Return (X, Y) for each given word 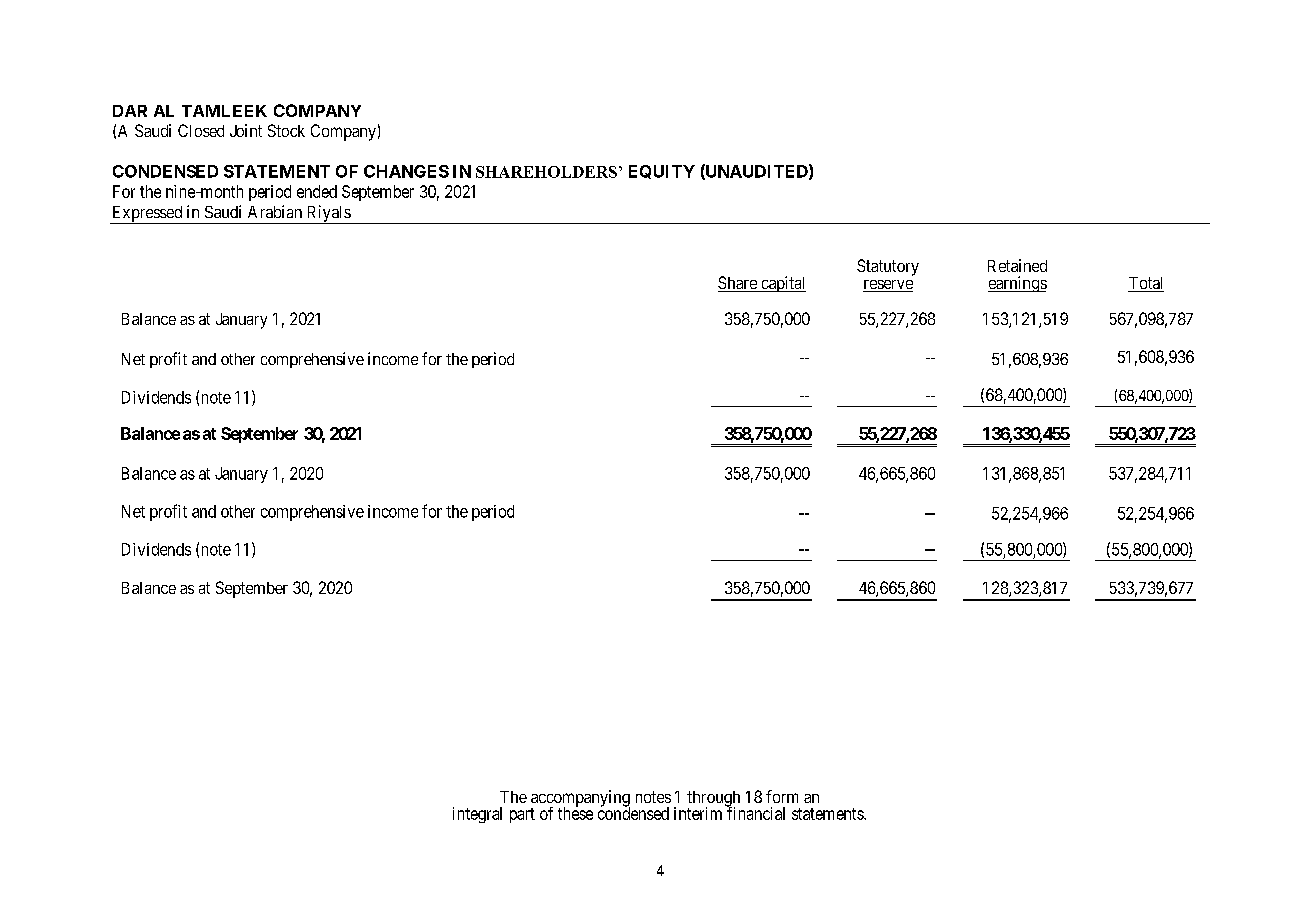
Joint (246, 130)
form (782, 796)
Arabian (275, 211)
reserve (888, 286)
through (713, 800)
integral (477, 815)
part (522, 815)
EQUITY (662, 172)
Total (1146, 284)
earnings (1017, 284)
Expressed (147, 215)
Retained (1017, 265)
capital (782, 284)
